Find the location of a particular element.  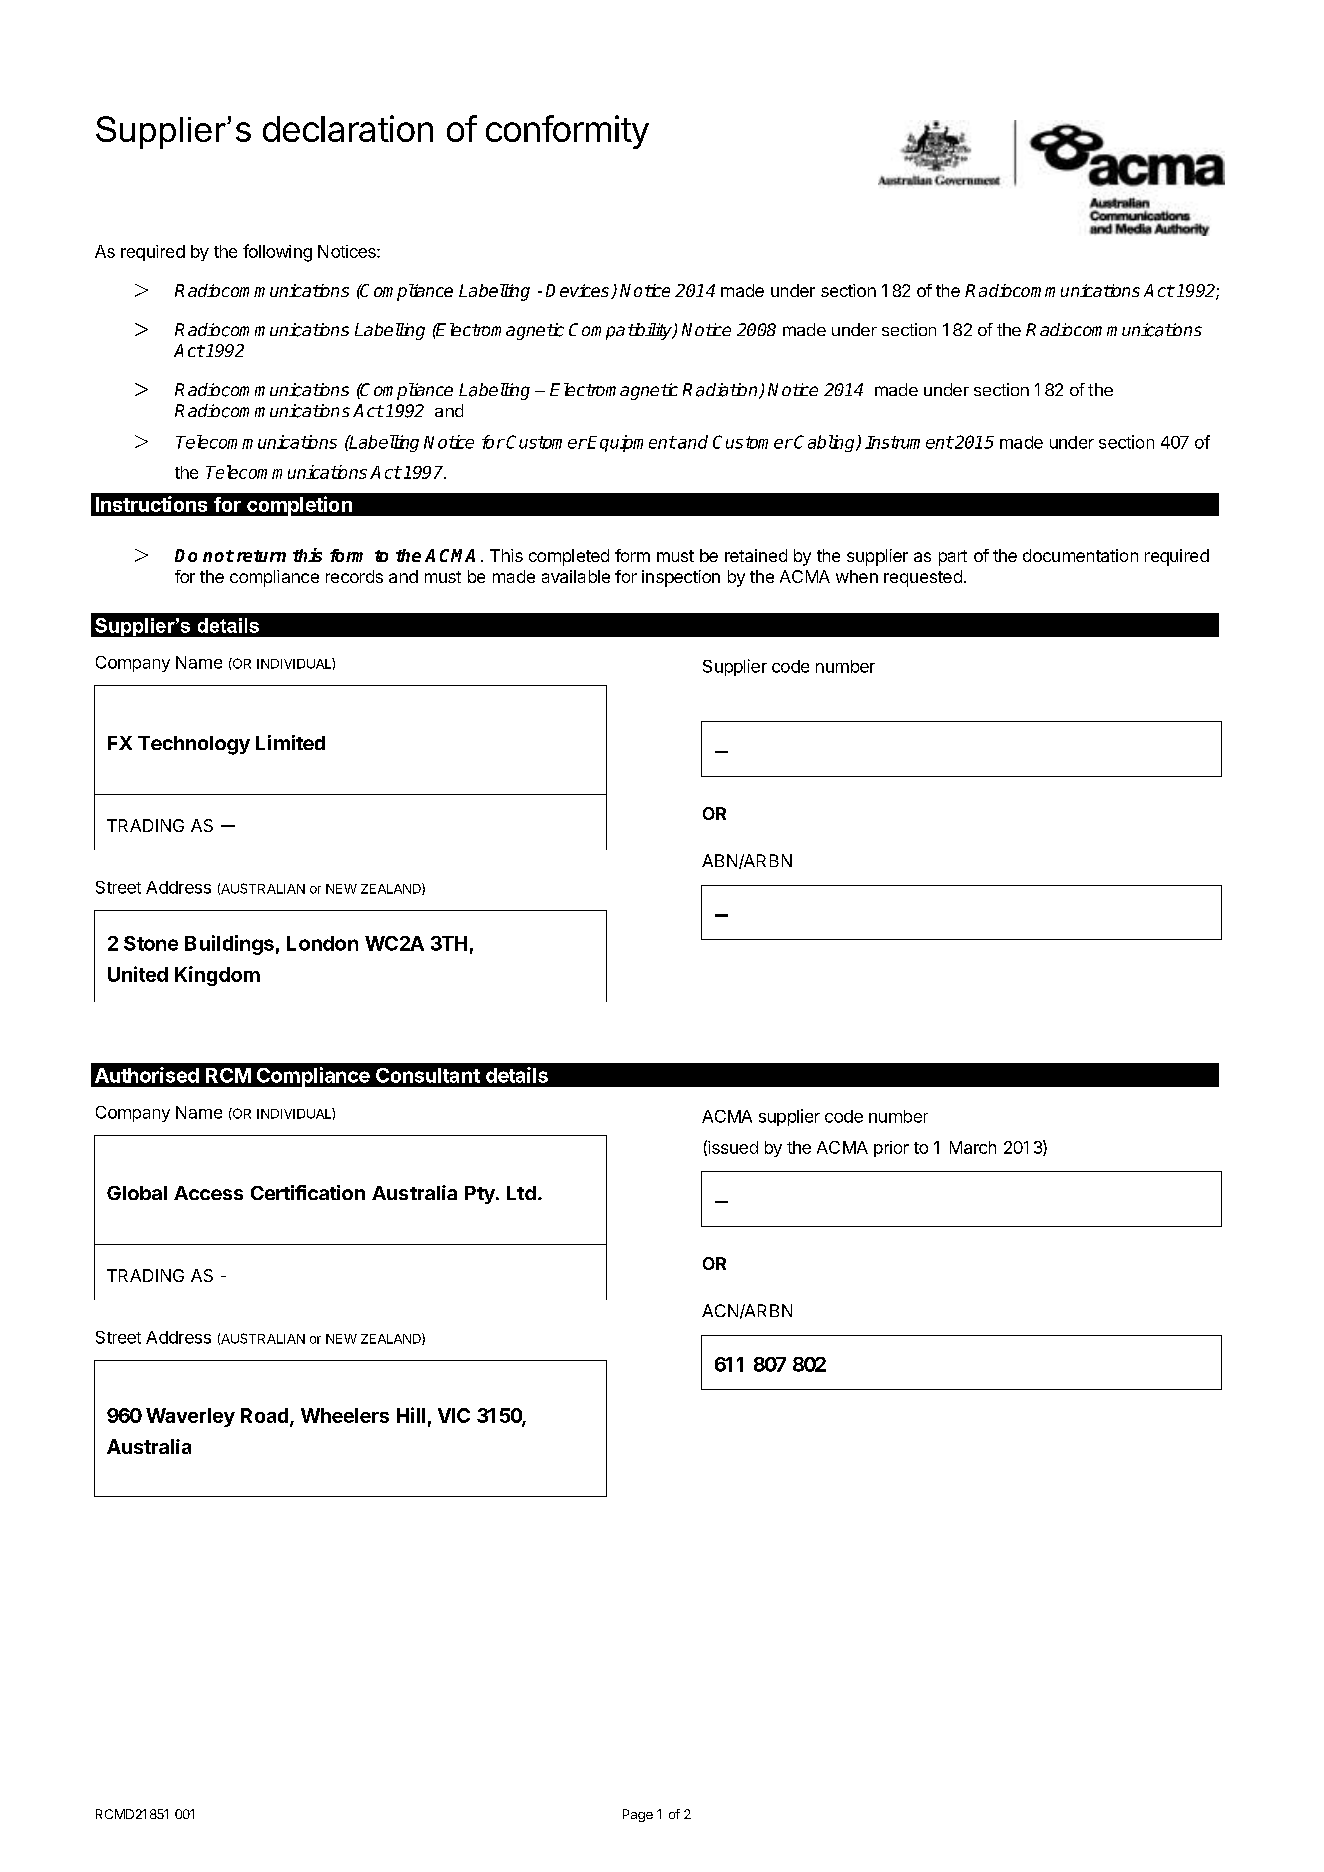

requested is located at coordinates (923, 578).
